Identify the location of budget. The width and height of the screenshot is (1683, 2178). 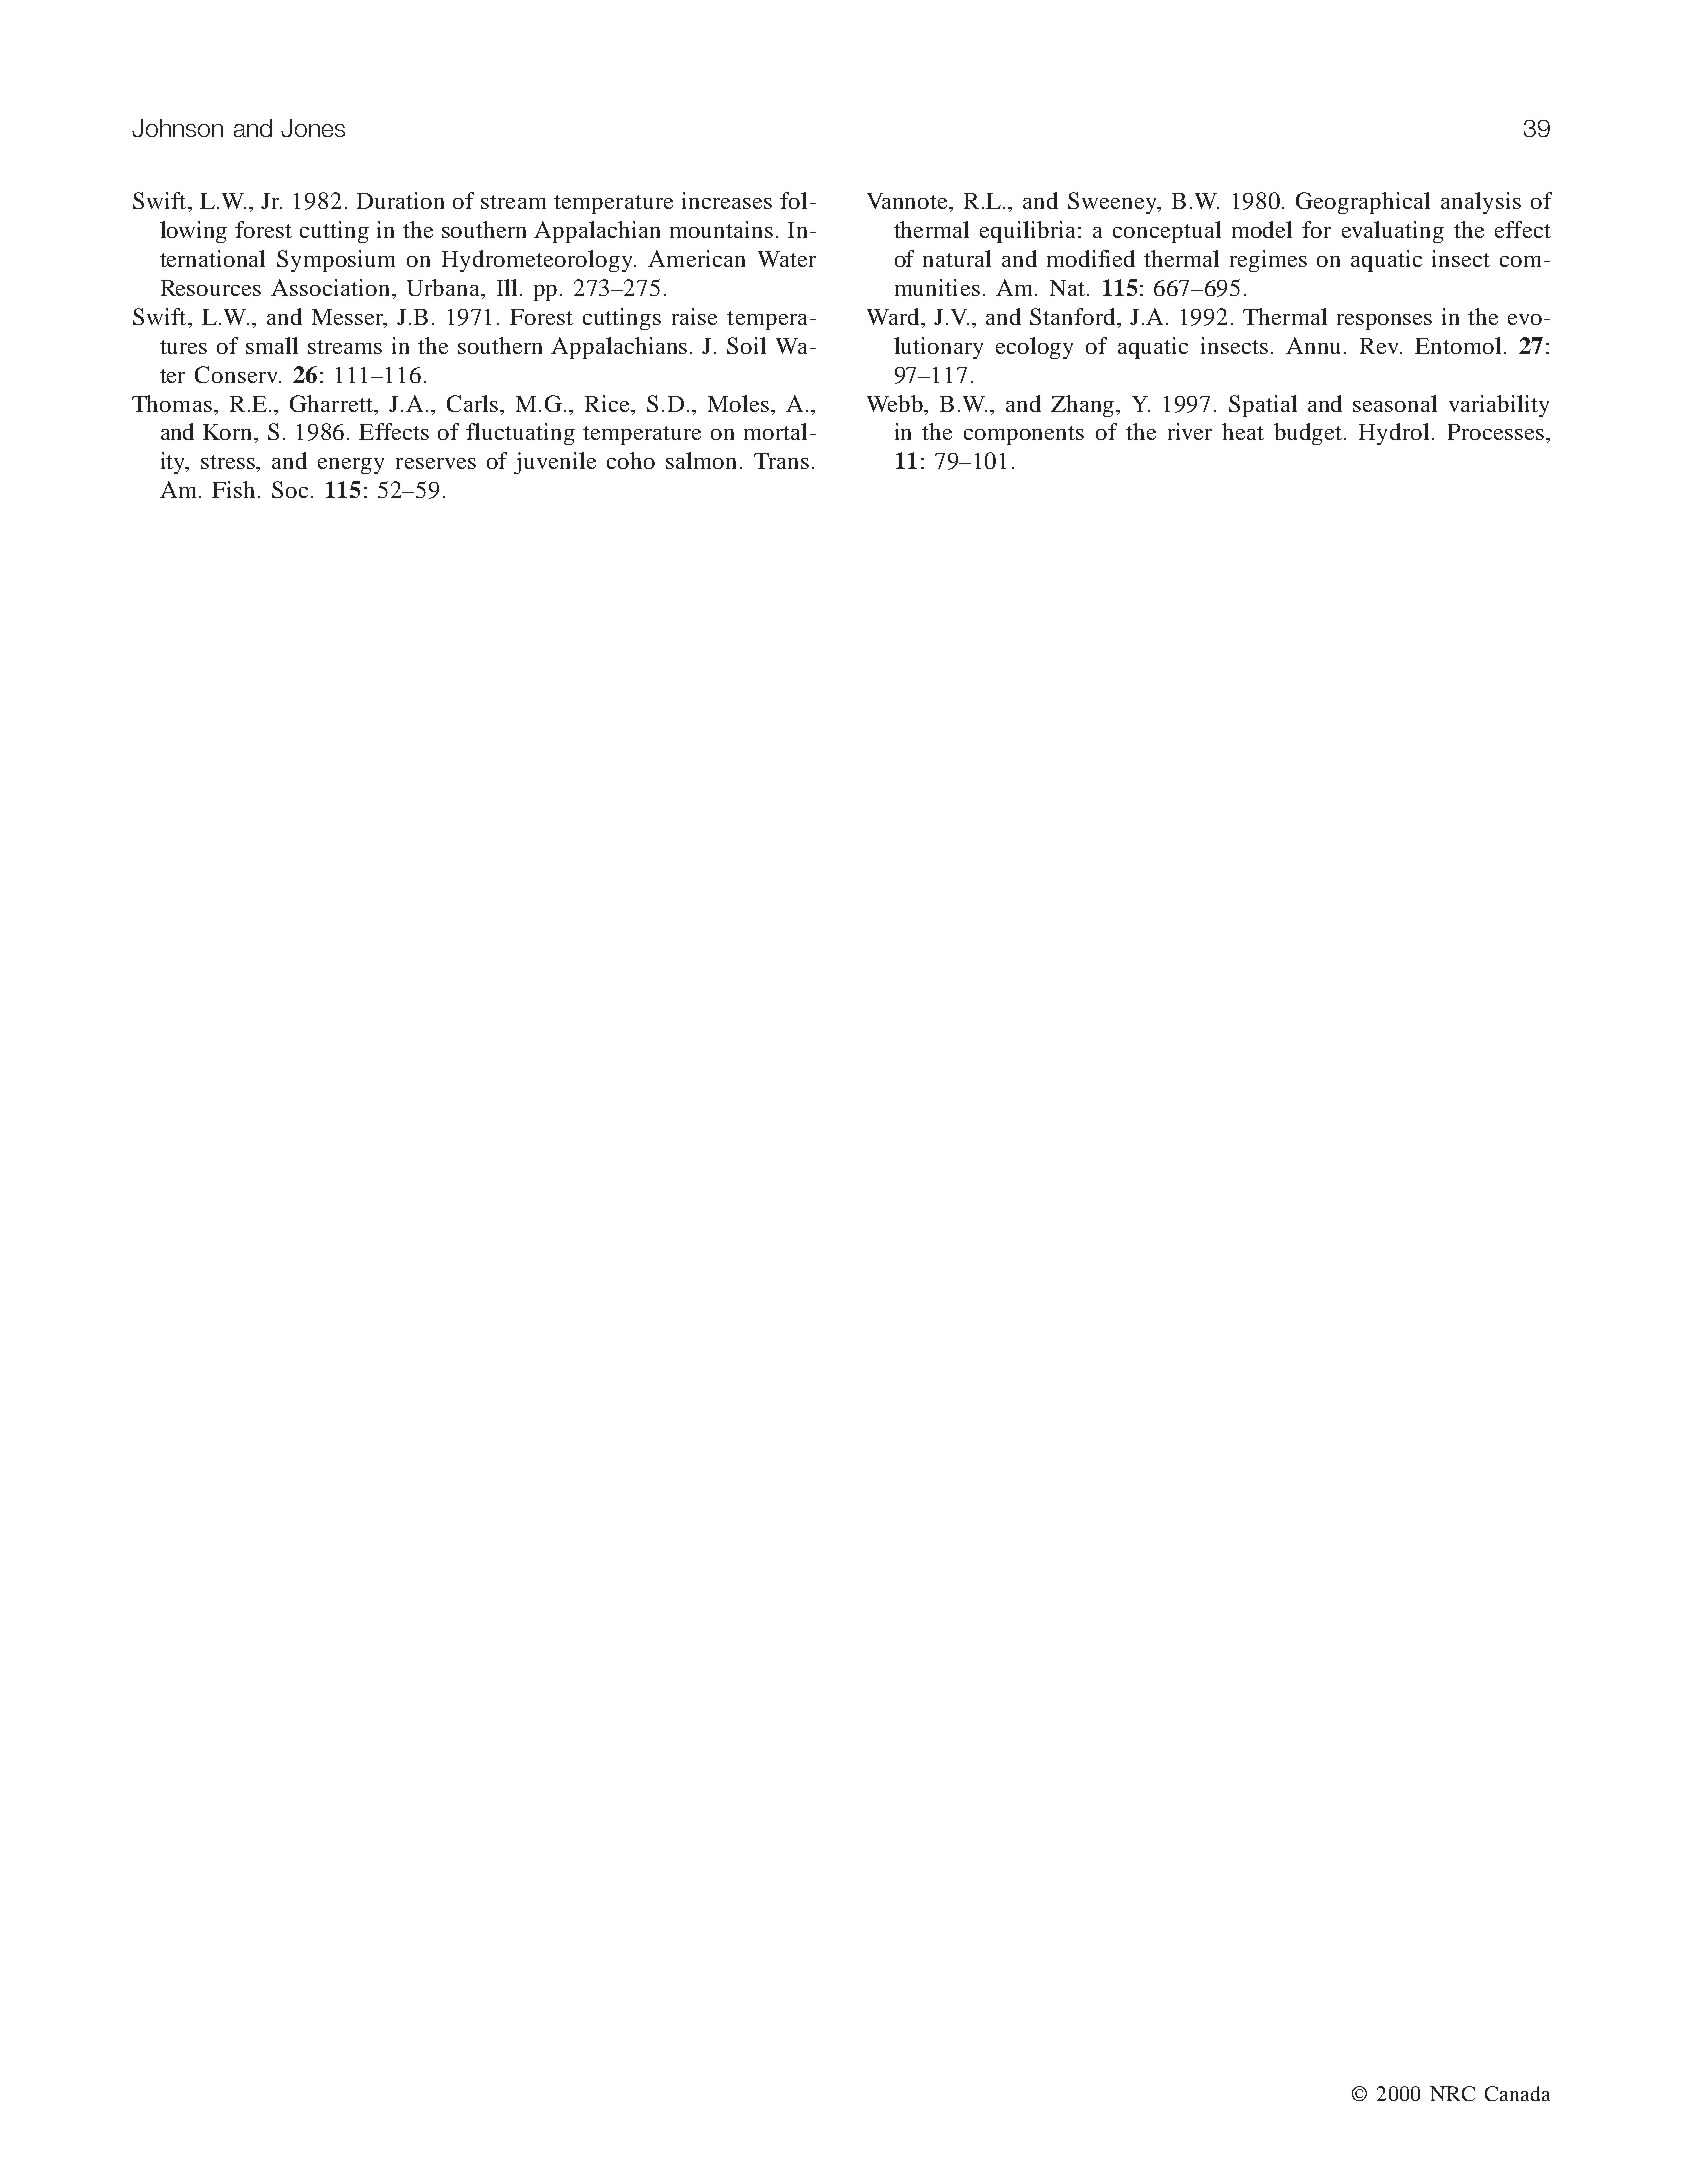
(1309, 434).
